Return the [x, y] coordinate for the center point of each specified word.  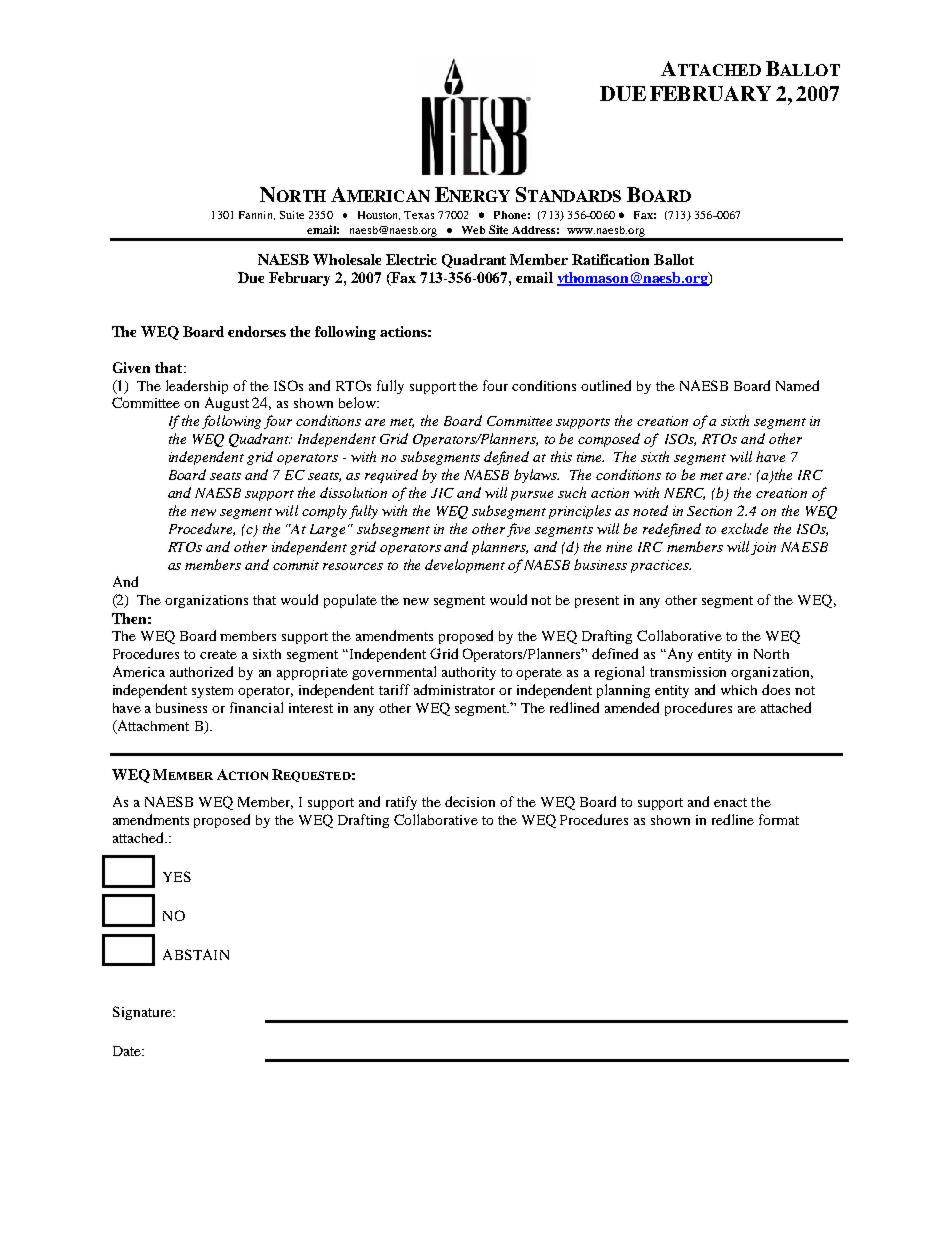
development [465, 566]
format [779, 819]
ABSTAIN [196, 954]
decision [470, 801]
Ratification [610, 259]
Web [473, 230]
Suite [292, 215]
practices [661, 566]
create [218, 654]
